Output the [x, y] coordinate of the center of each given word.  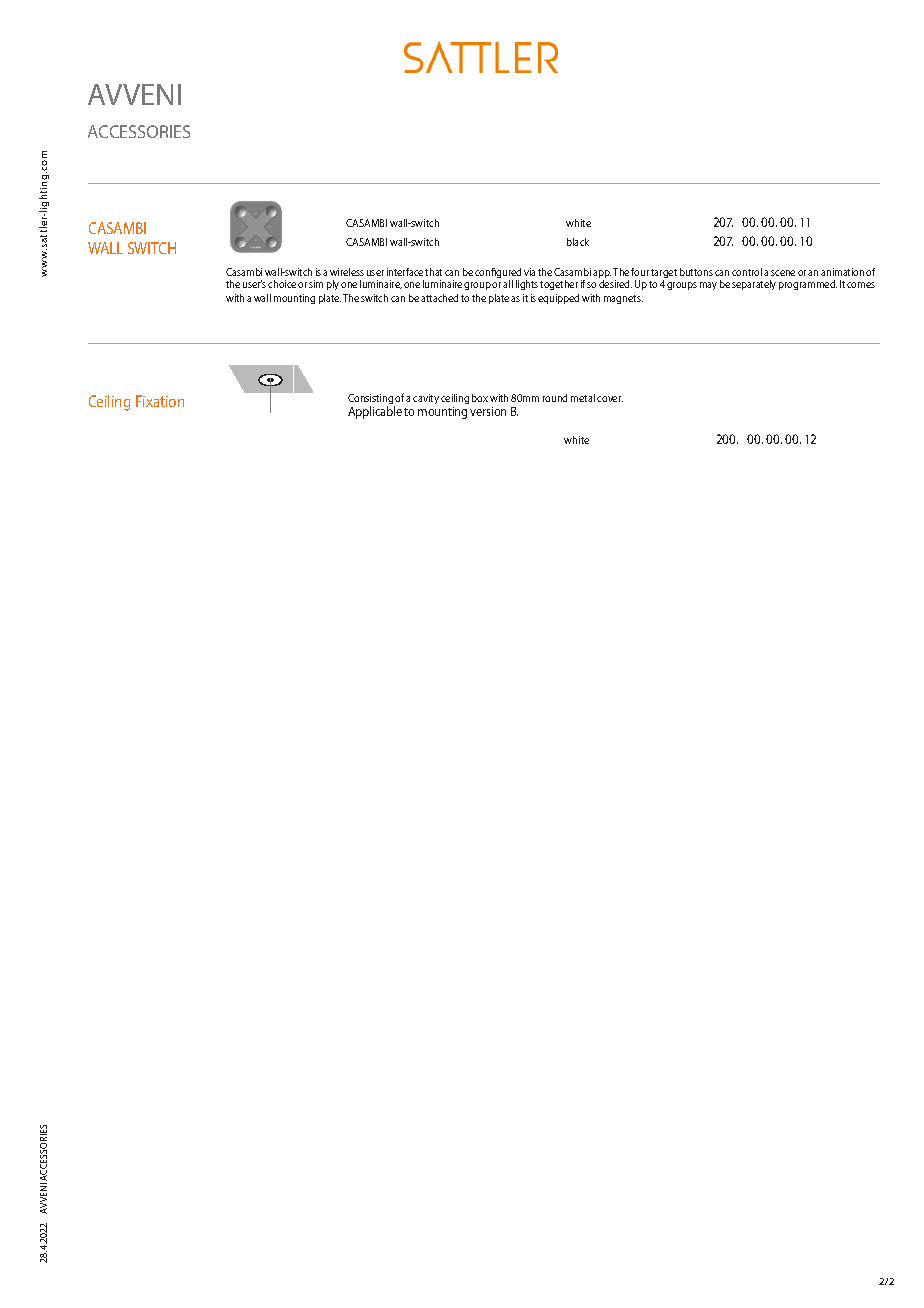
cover [610, 399]
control [747, 272]
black [578, 242]
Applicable [375, 412]
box [480, 398]
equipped [558, 299]
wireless [347, 272]
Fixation [160, 401]
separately [754, 285]
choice [282, 284]
